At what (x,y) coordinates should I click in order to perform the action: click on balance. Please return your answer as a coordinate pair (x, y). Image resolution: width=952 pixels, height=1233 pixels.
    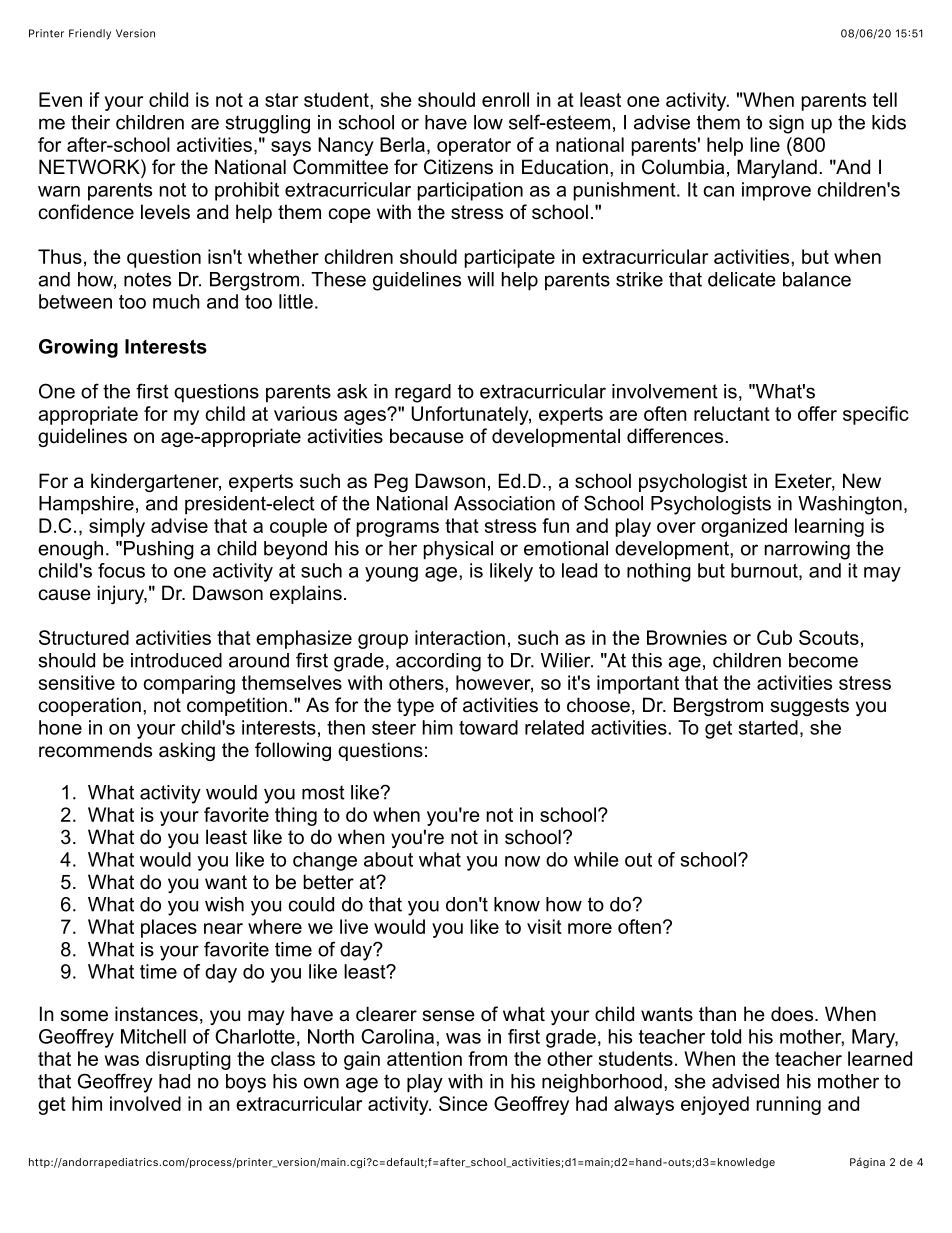
    Looking at the image, I should click on (817, 279).
